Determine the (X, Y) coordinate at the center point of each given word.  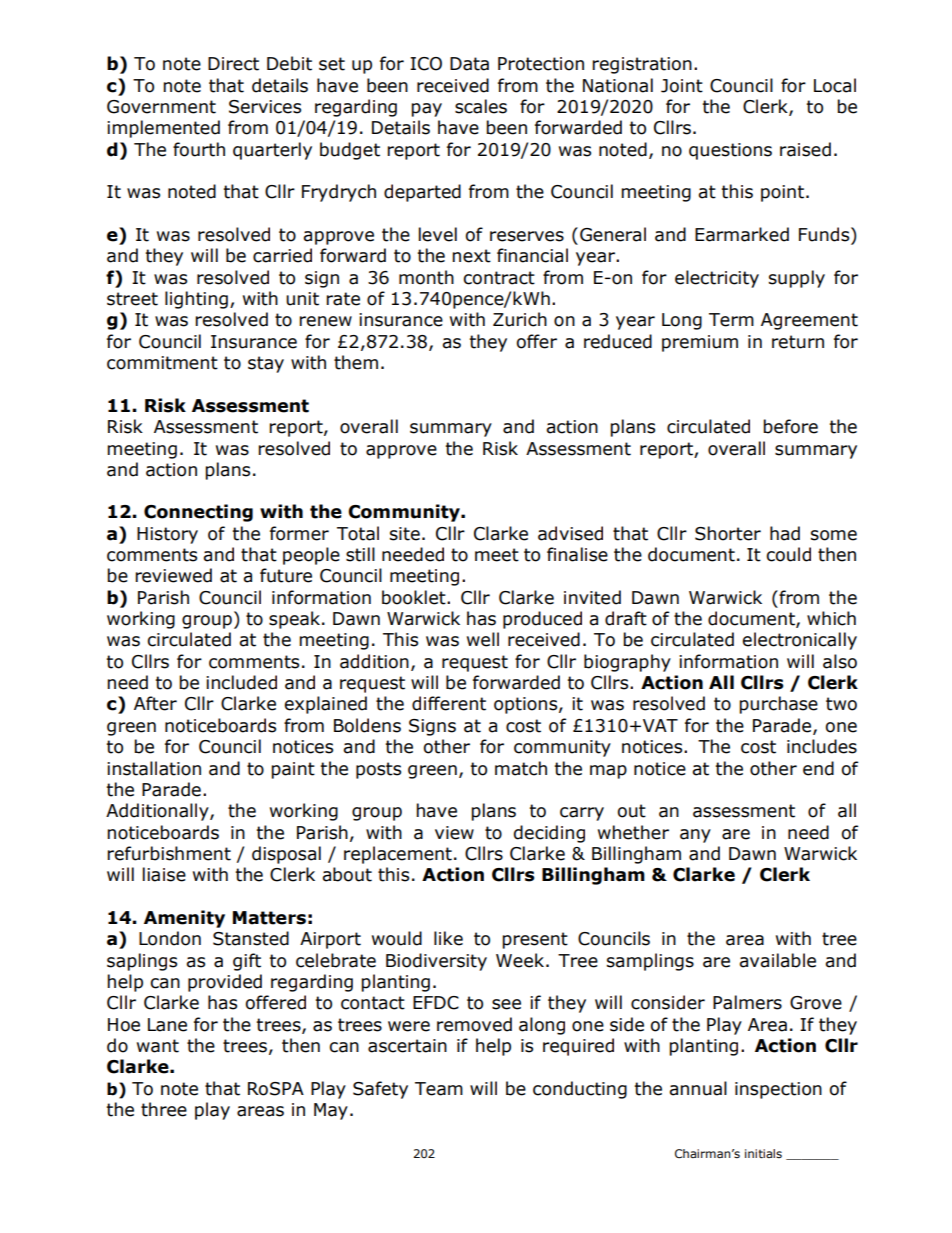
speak (296, 620)
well (483, 639)
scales (481, 106)
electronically (800, 641)
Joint (682, 86)
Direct (233, 64)
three (164, 1109)
